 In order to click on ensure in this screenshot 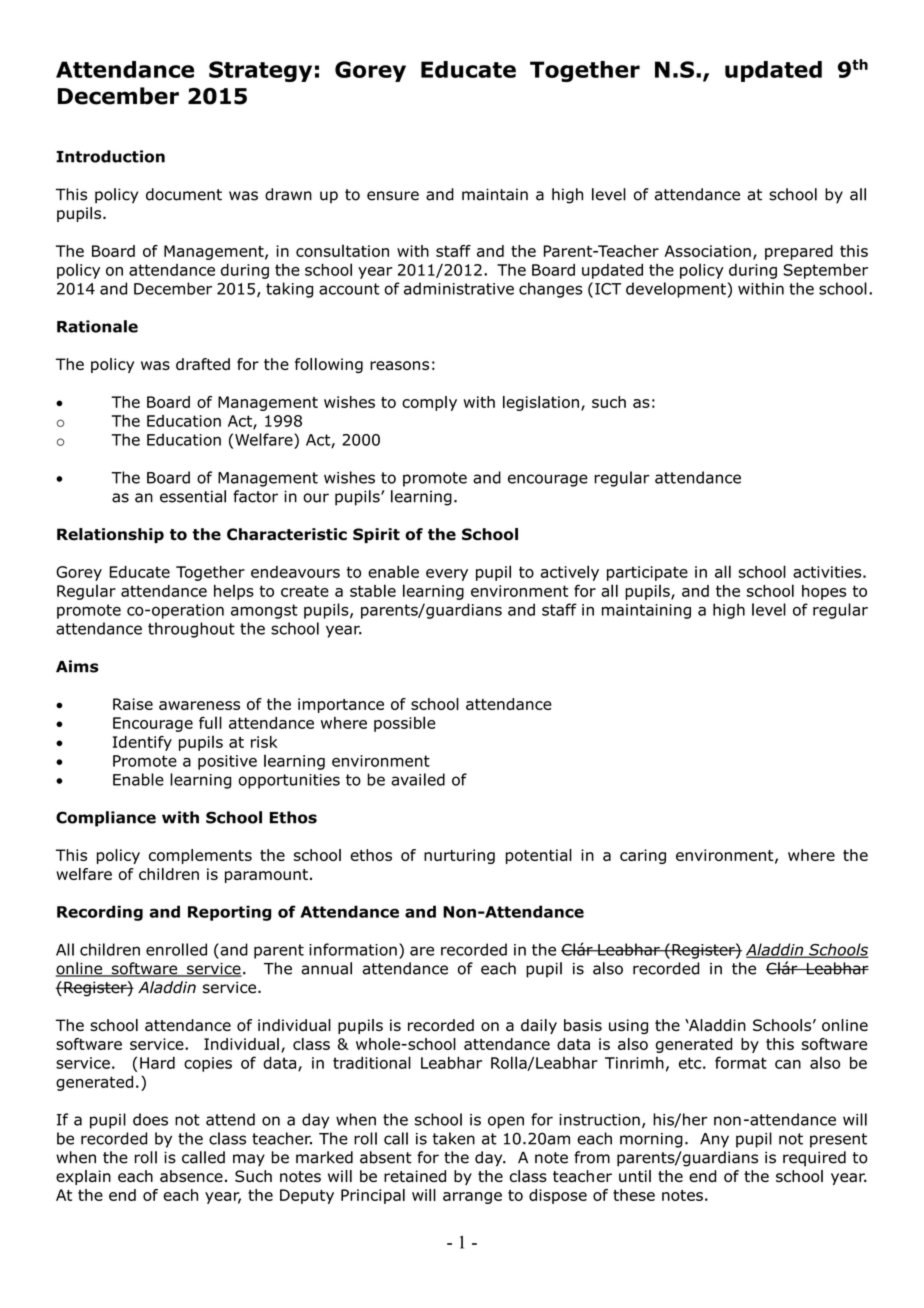, I will do `click(393, 196)`.
